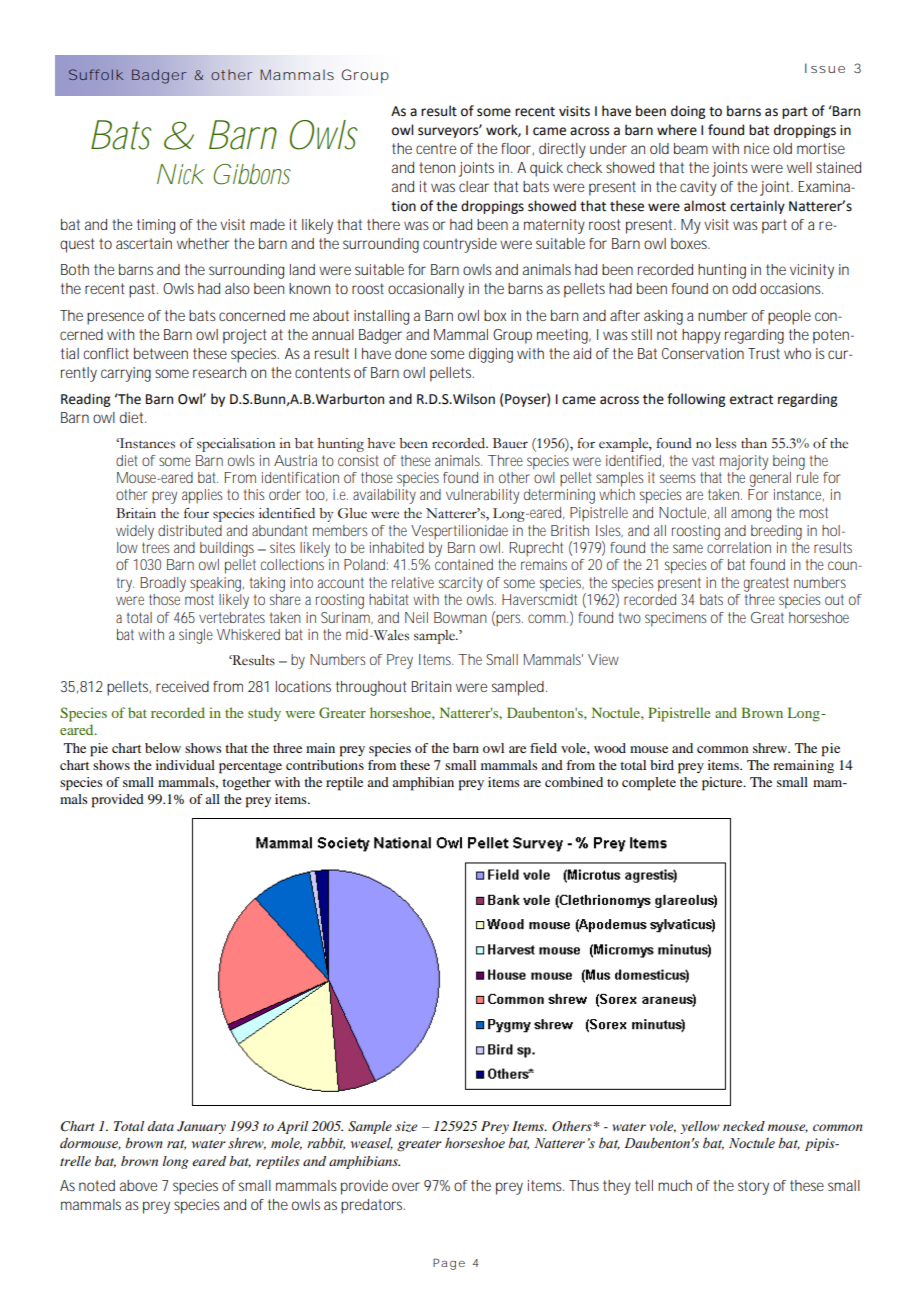  I want to click on Bowman, so click(460, 617).
